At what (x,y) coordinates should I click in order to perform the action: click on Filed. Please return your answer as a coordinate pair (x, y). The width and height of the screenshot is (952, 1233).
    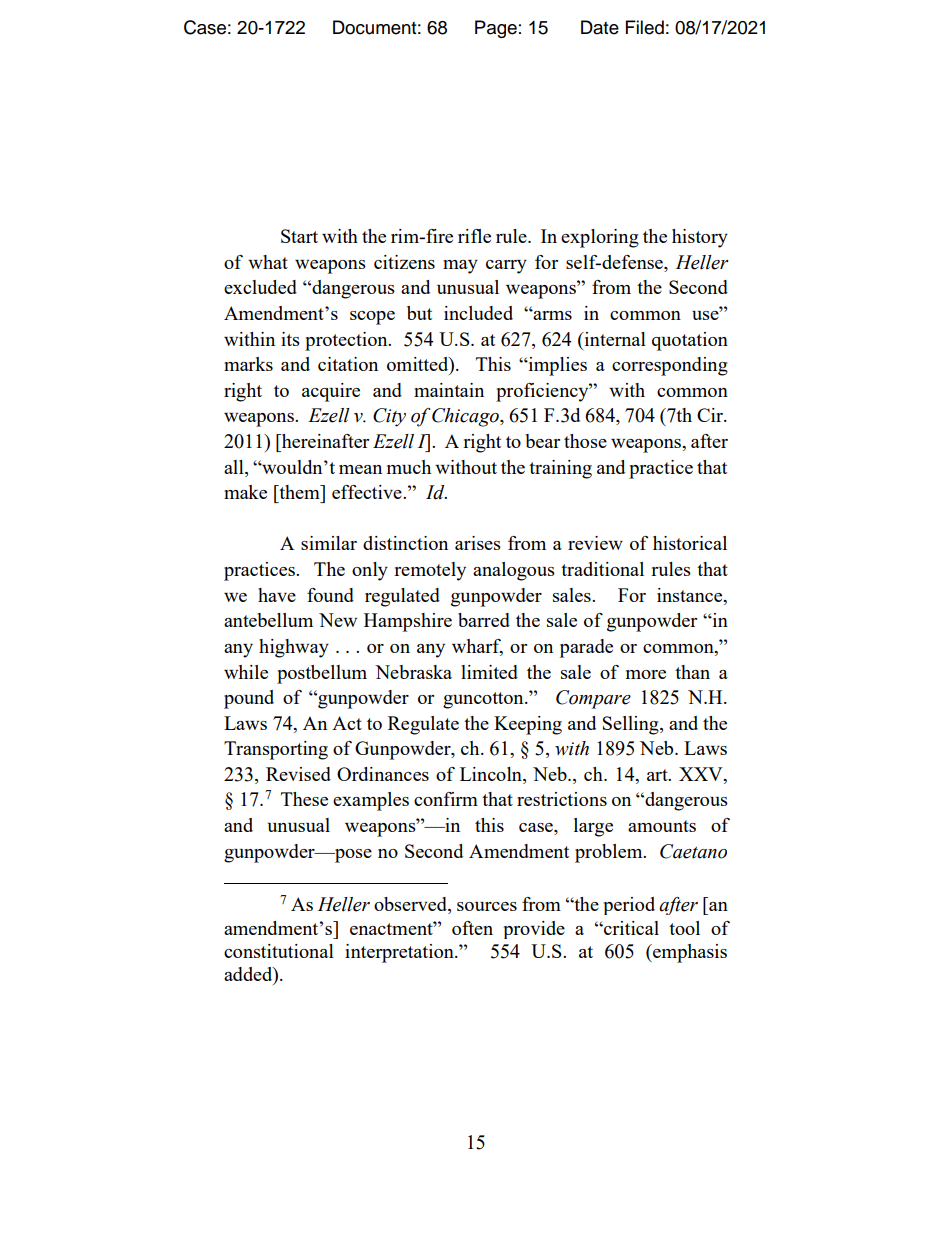
    Looking at the image, I should click on (645, 27).
